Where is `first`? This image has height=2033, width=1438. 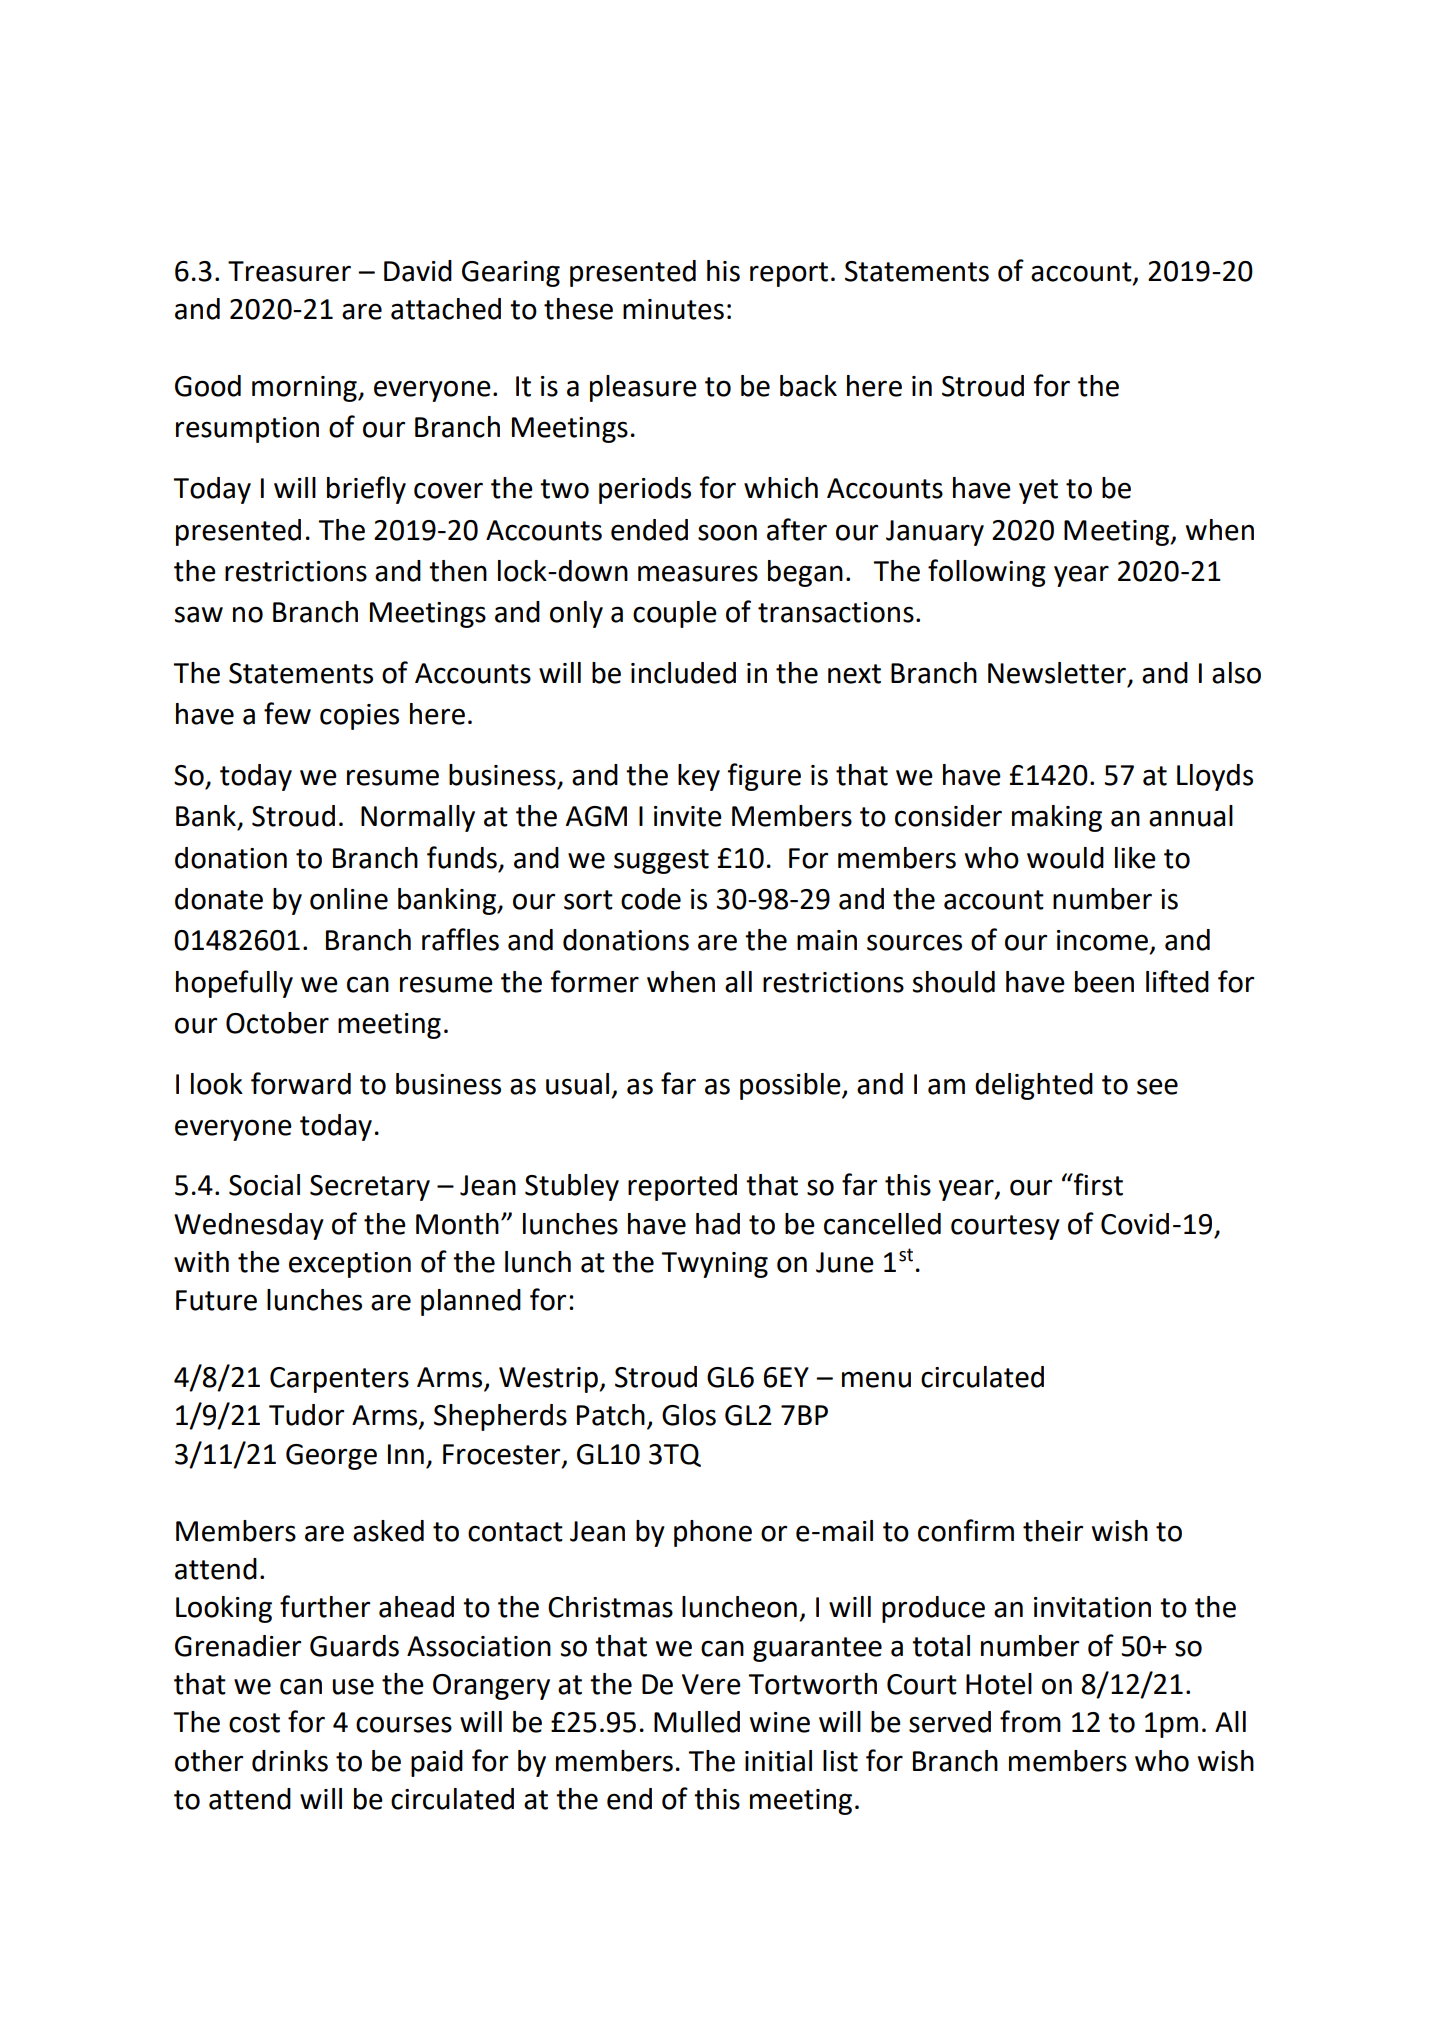 first is located at coordinates (1097, 1184).
